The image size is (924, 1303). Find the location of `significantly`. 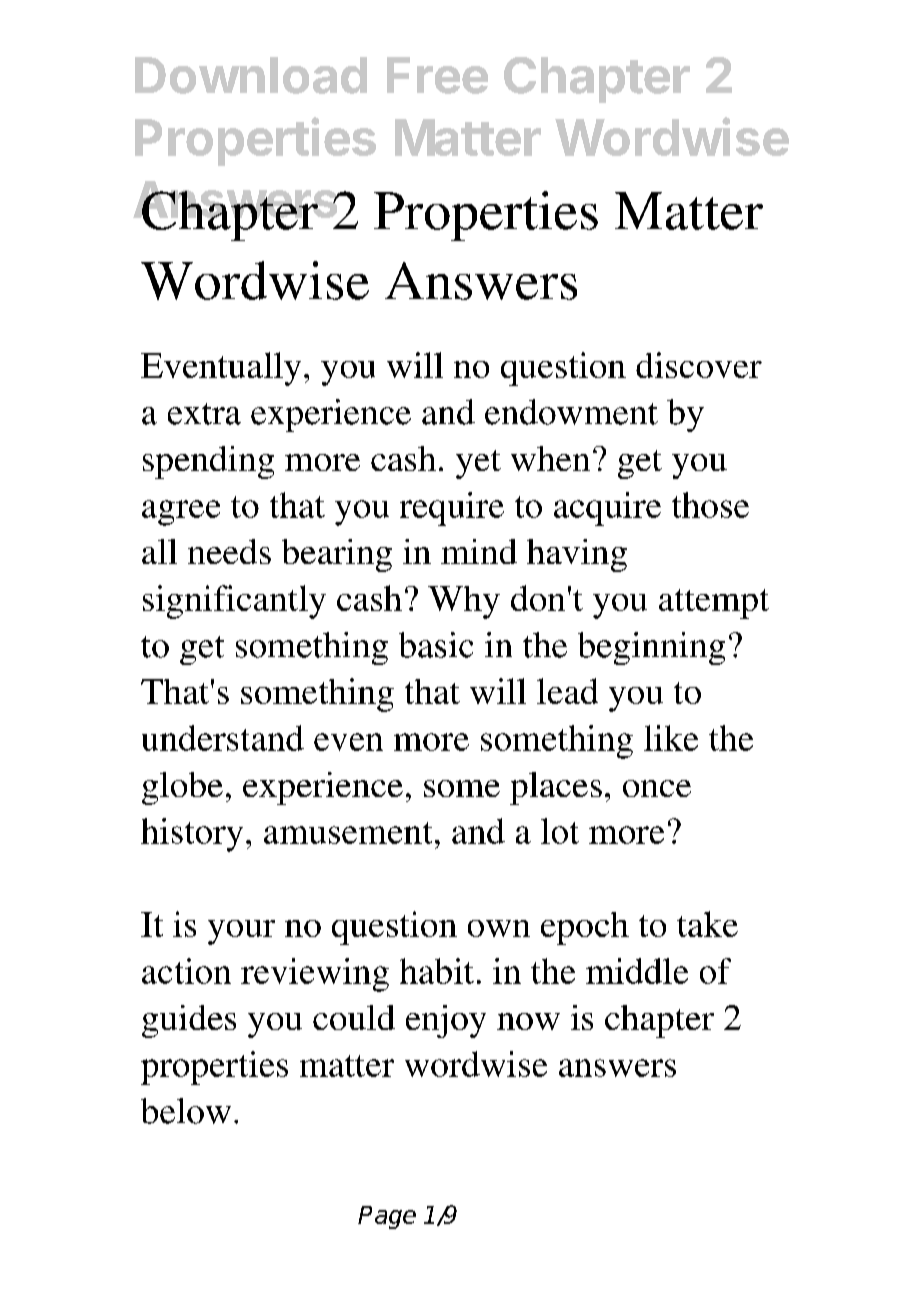

significantly is located at coordinates (234, 602).
